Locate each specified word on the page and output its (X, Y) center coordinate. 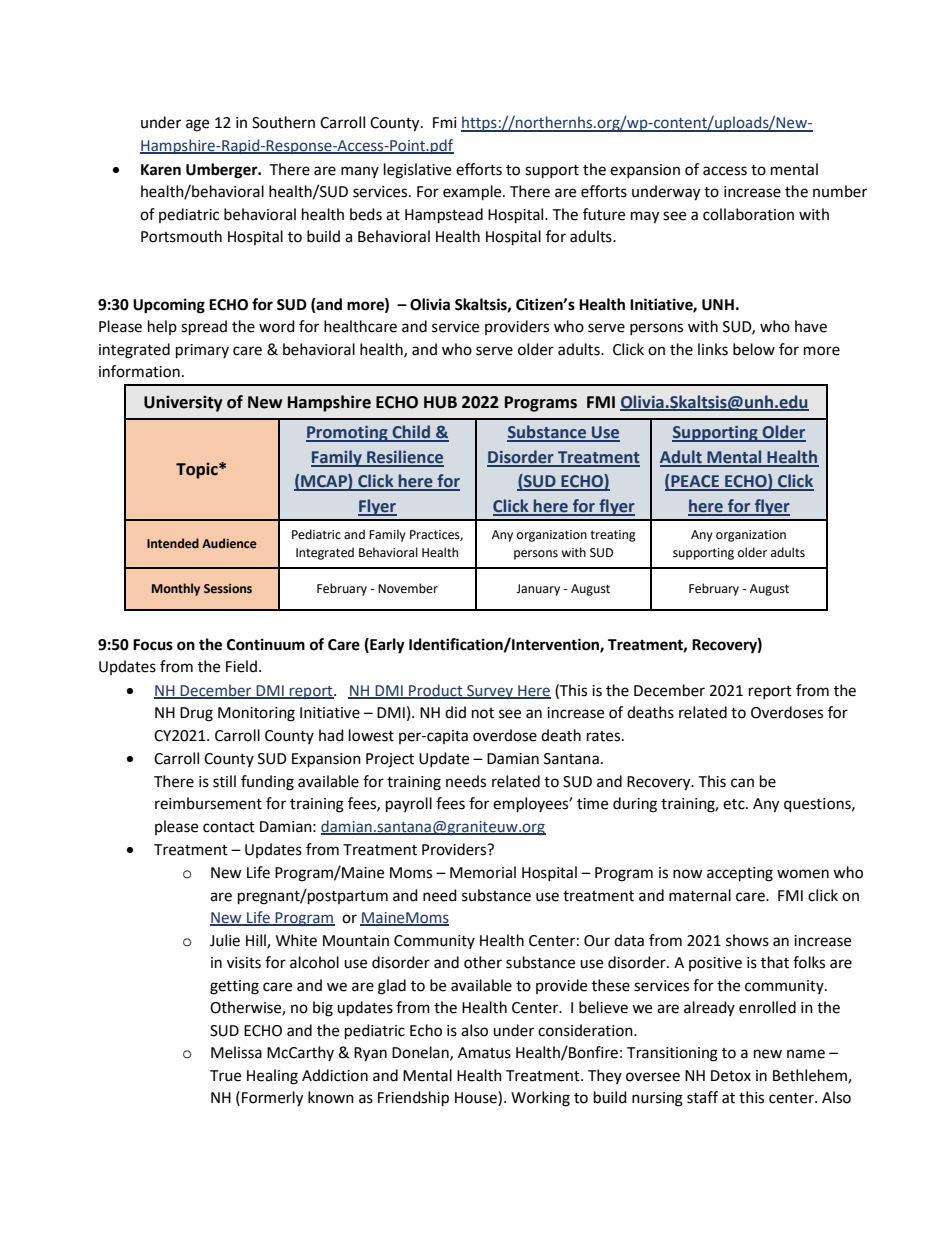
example (473, 193)
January (538, 590)
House (477, 1098)
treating (613, 536)
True (225, 1076)
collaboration (748, 214)
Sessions (228, 588)
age (197, 125)
